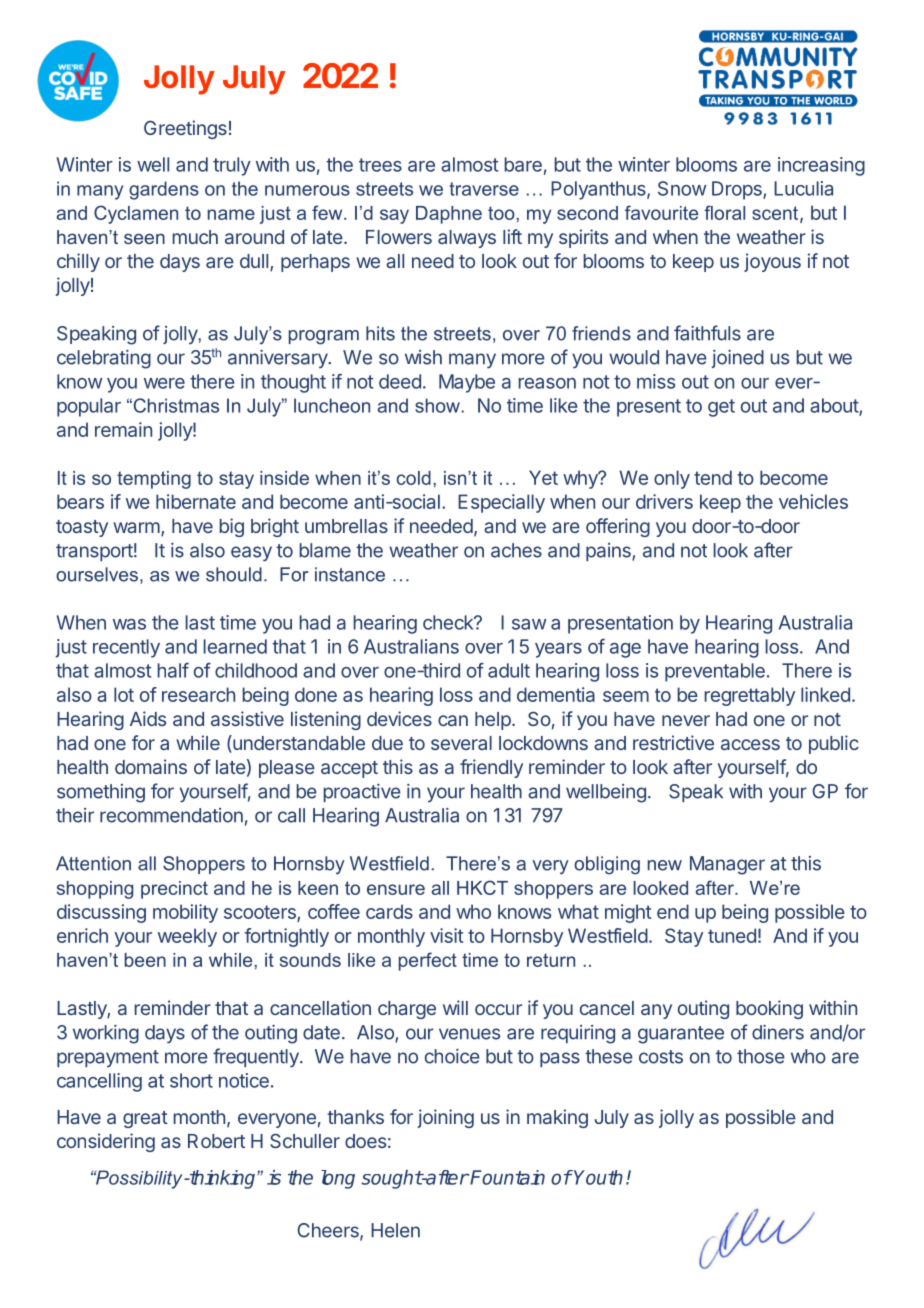  Describe the element at coordinates (750, 696) in the screenshot. I see `regrettably` at that location.
